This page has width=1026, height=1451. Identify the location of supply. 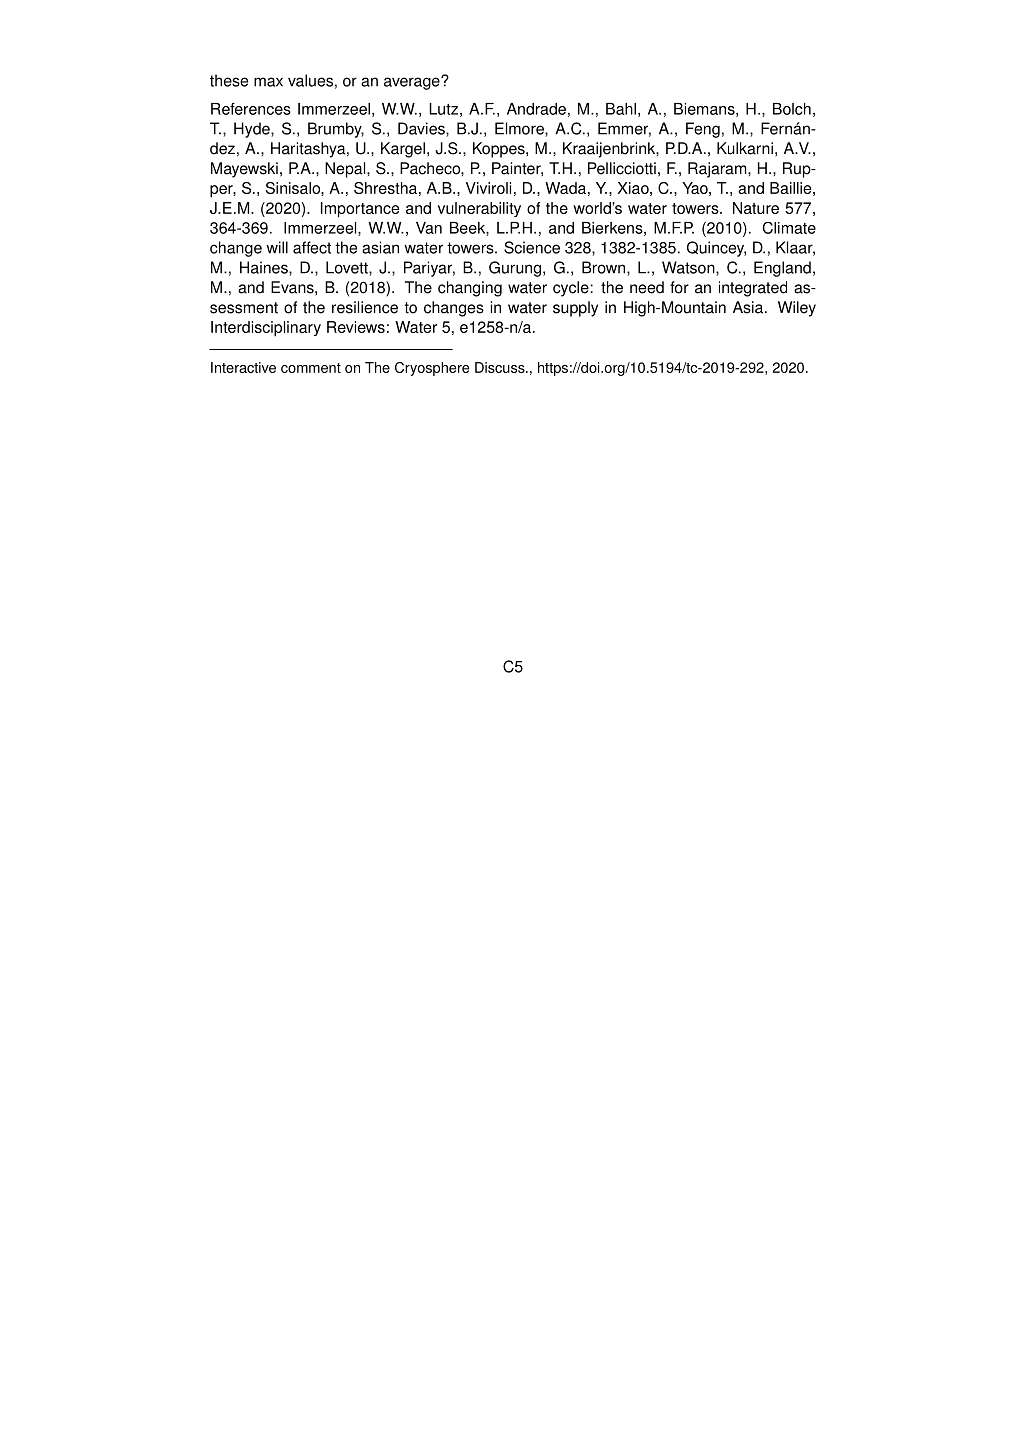
(575, 309).
